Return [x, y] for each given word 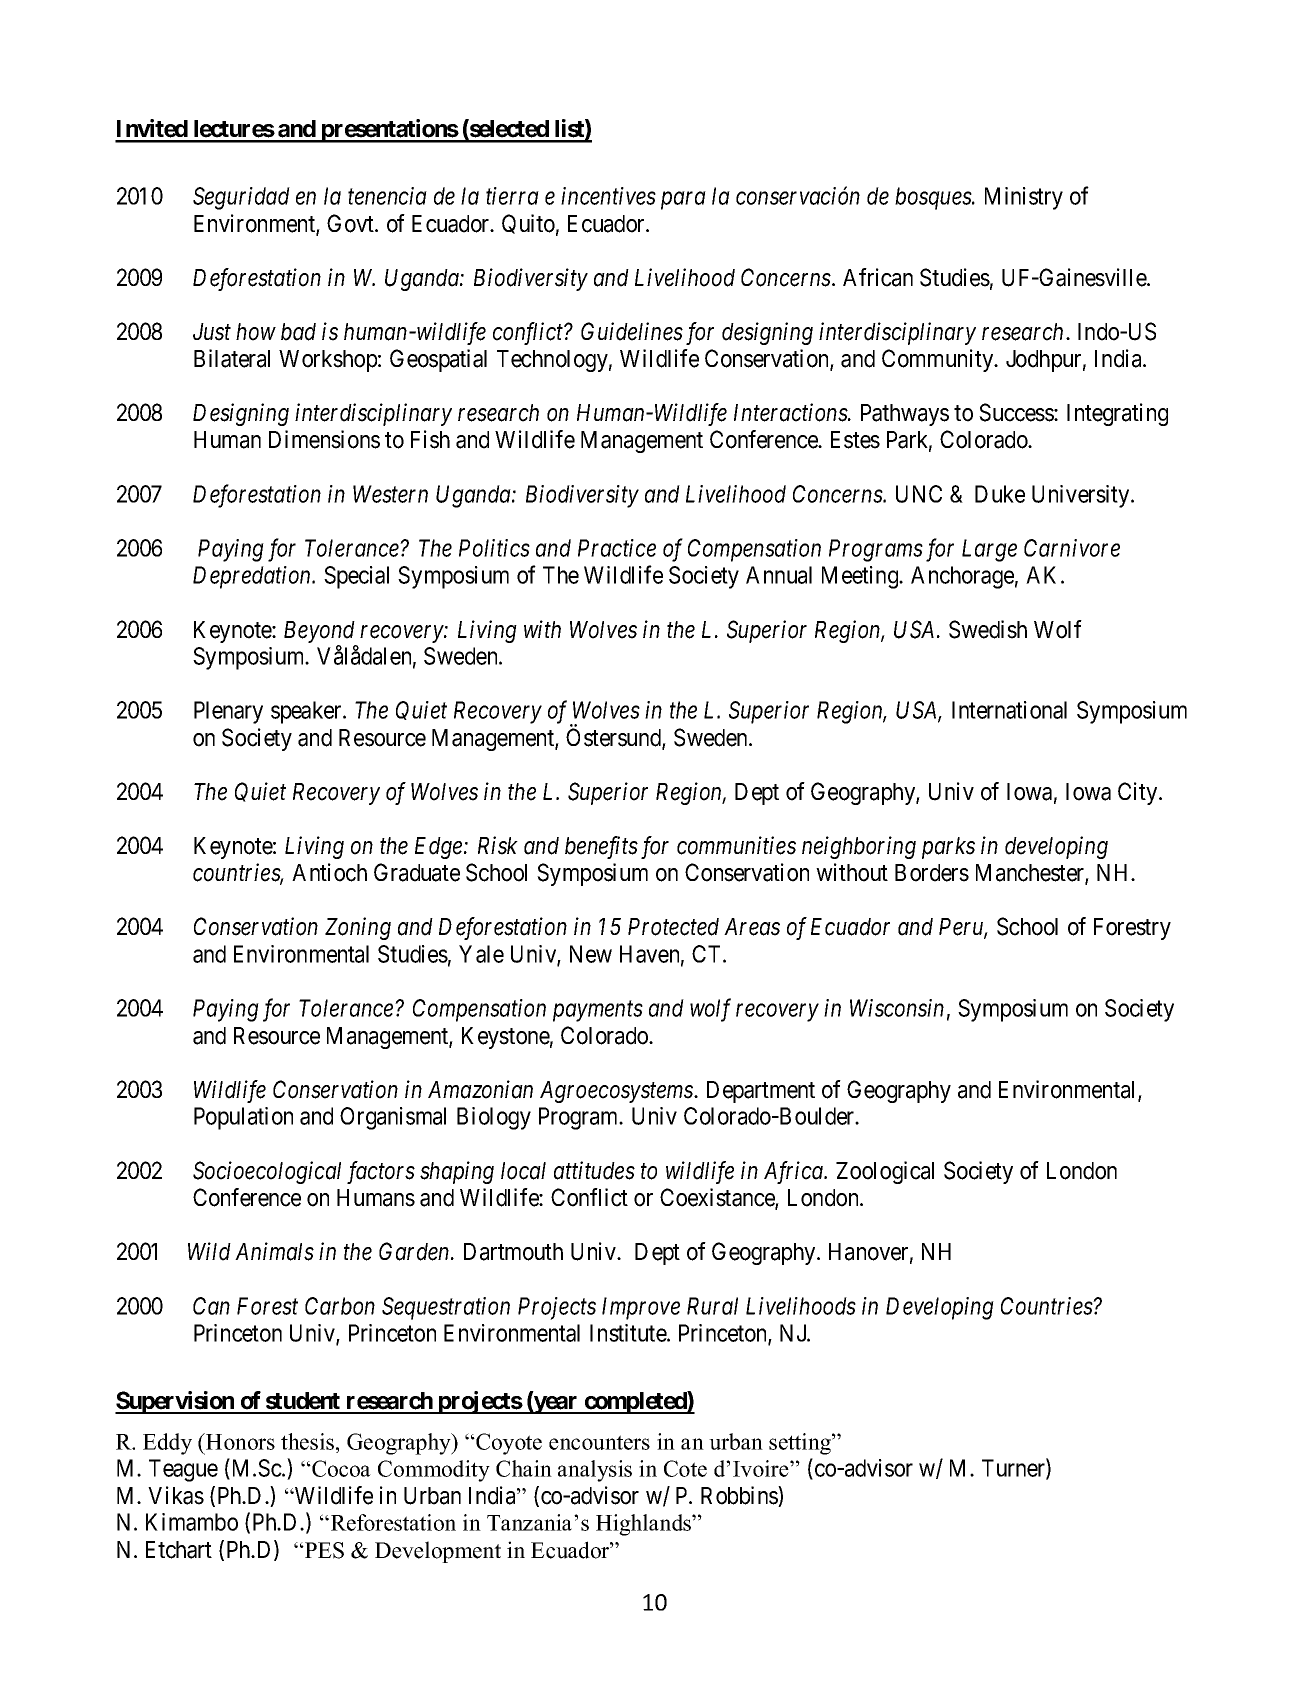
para [683, 201]
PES [323, 1550]
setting [801, 1444]
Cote [685, 1468]
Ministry [1024, 198]
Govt [351, 223]
